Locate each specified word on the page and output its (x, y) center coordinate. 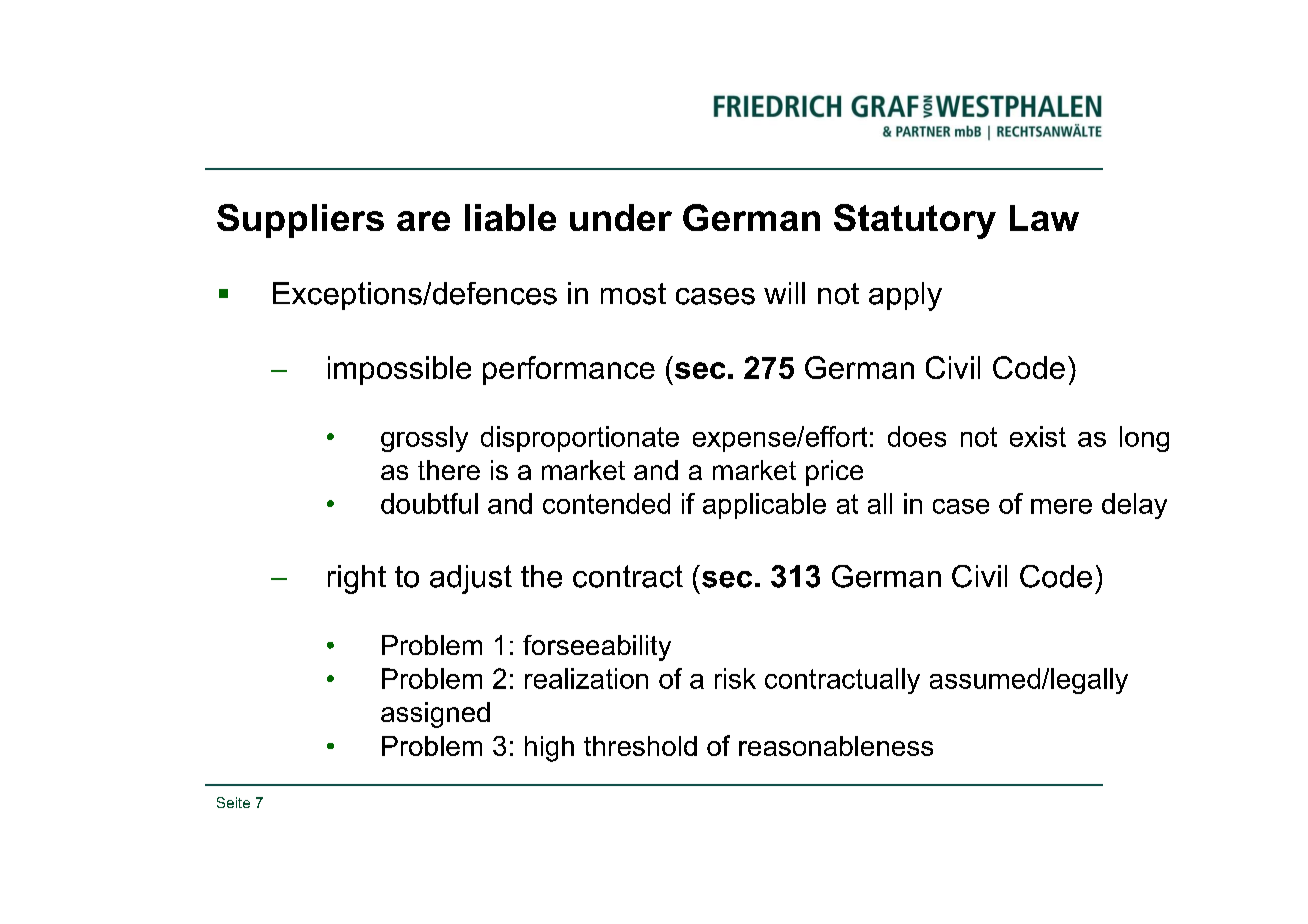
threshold (640, 746)
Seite (233, 802)
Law (1044, 218)
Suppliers (300, 221)
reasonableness (836, 746)
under (621, 217)
